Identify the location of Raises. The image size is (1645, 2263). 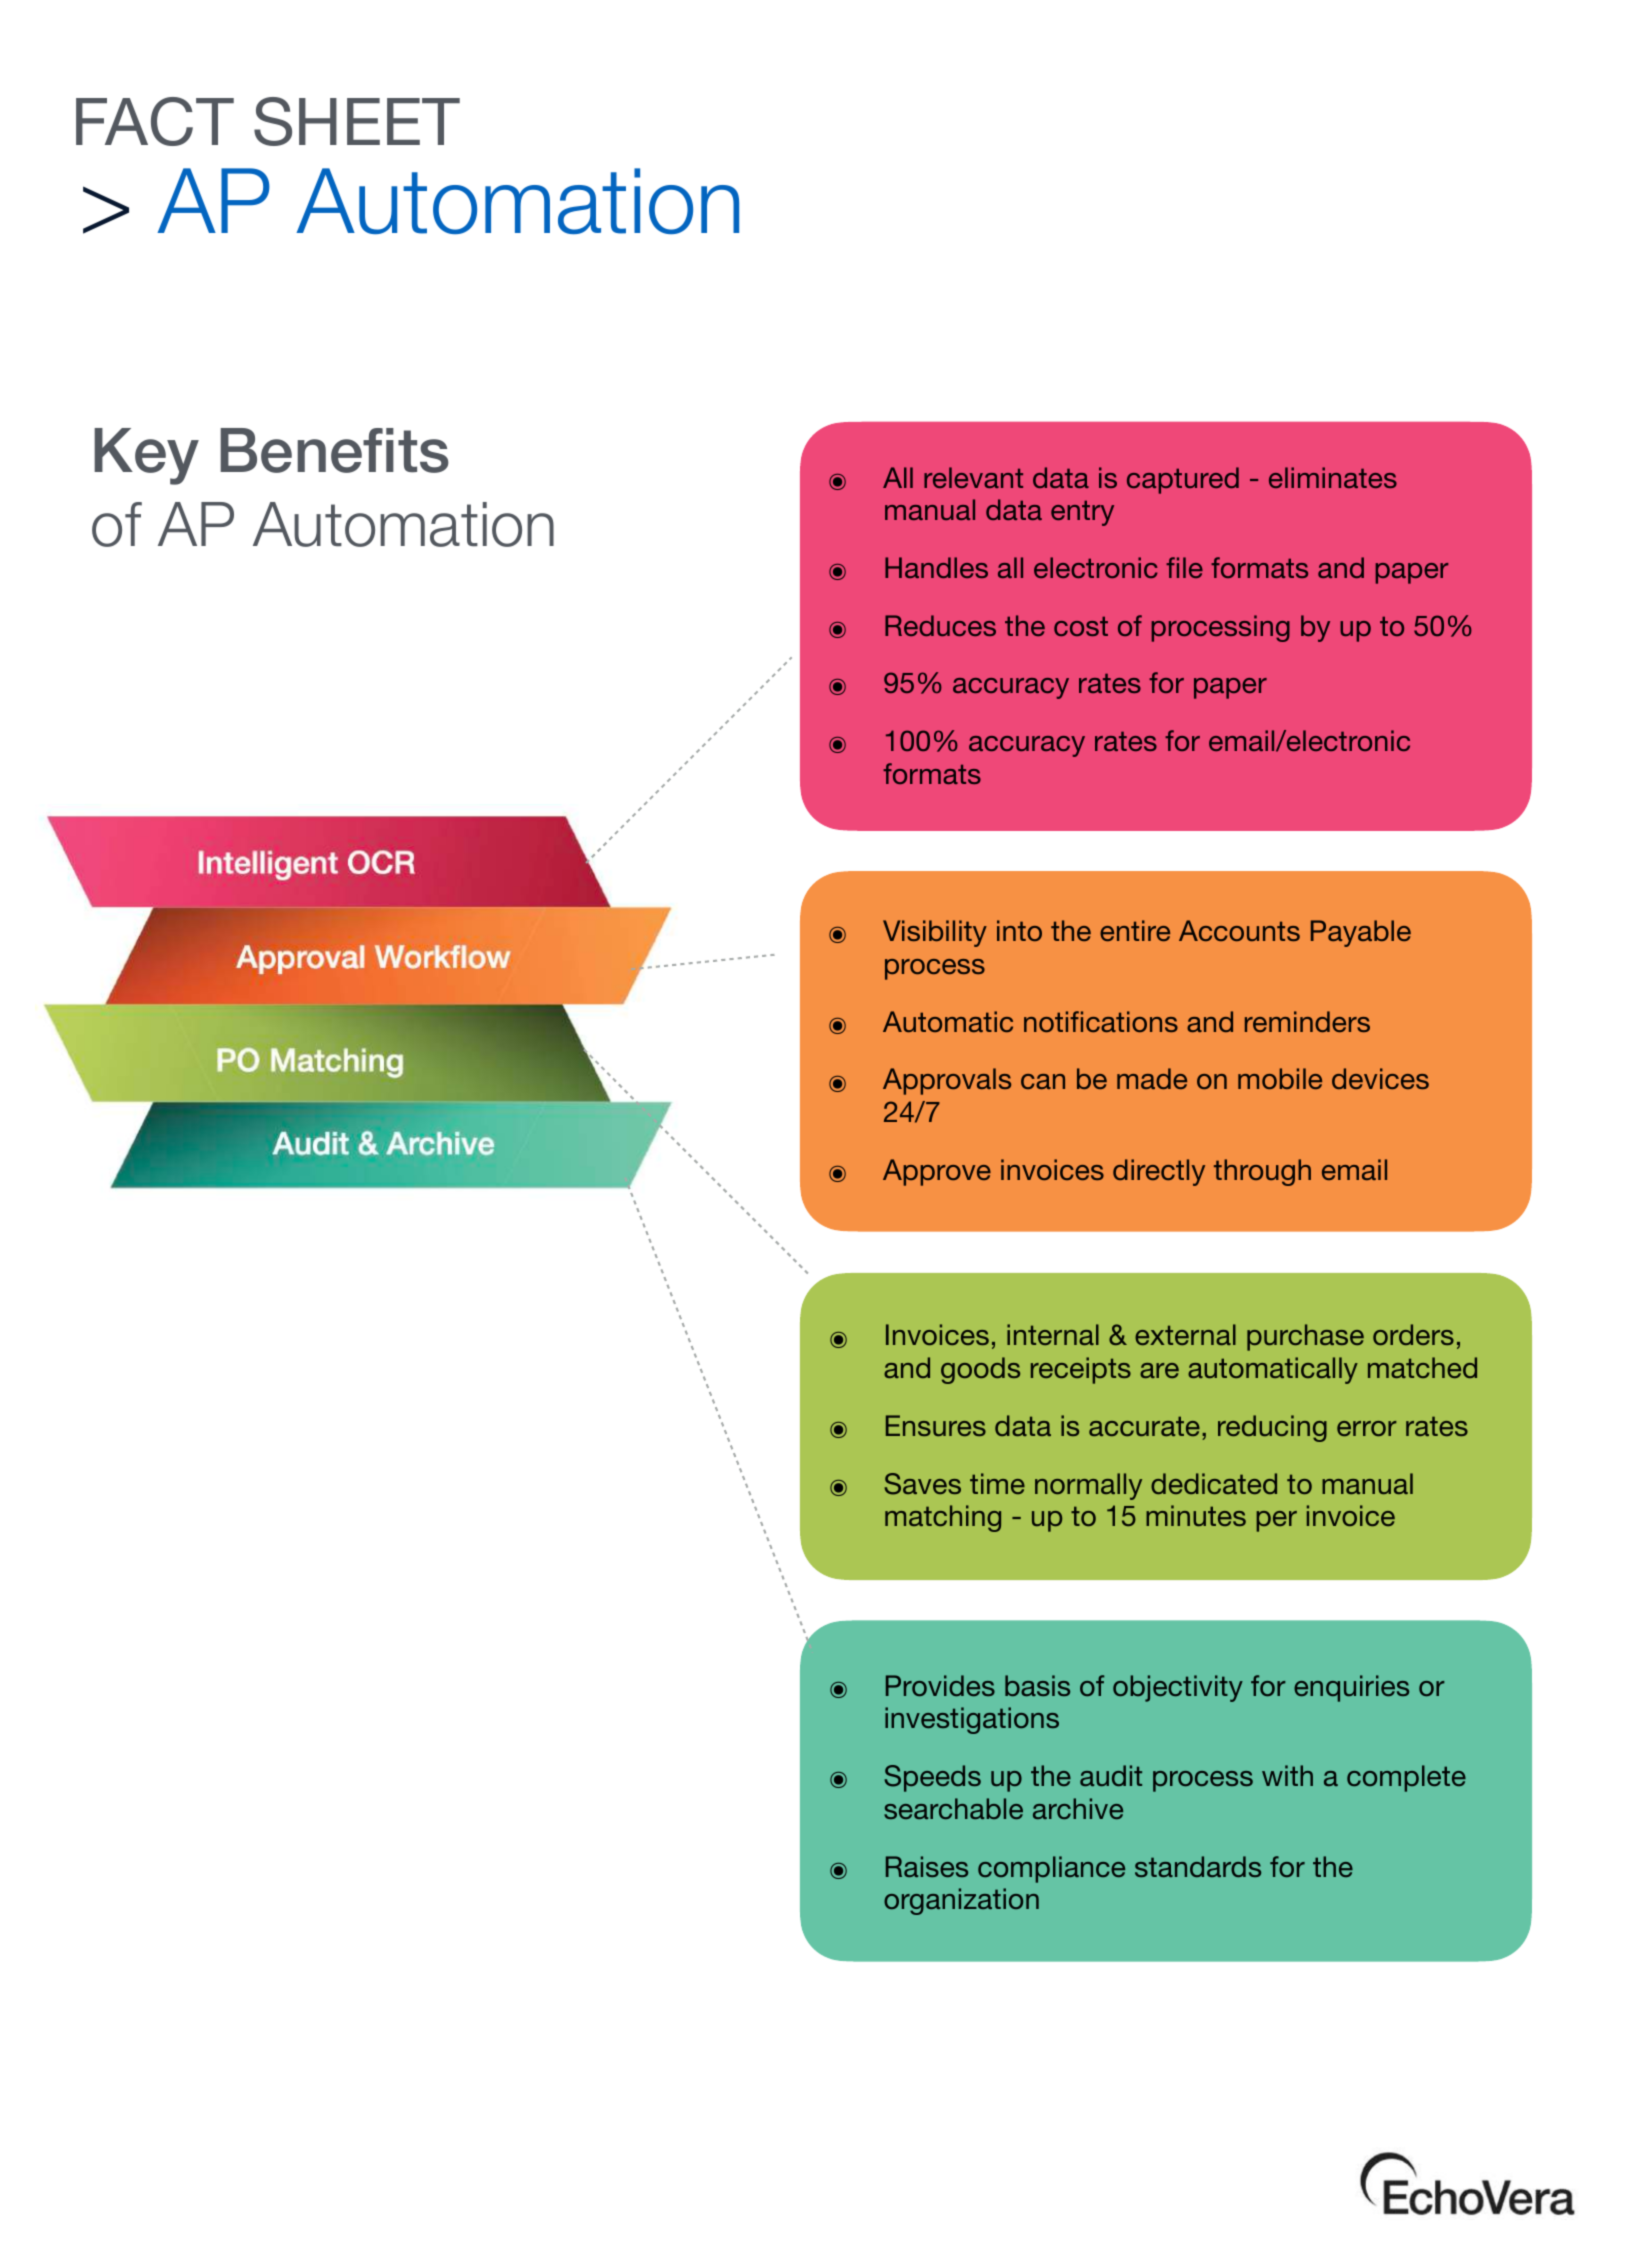
(927, 1866).
